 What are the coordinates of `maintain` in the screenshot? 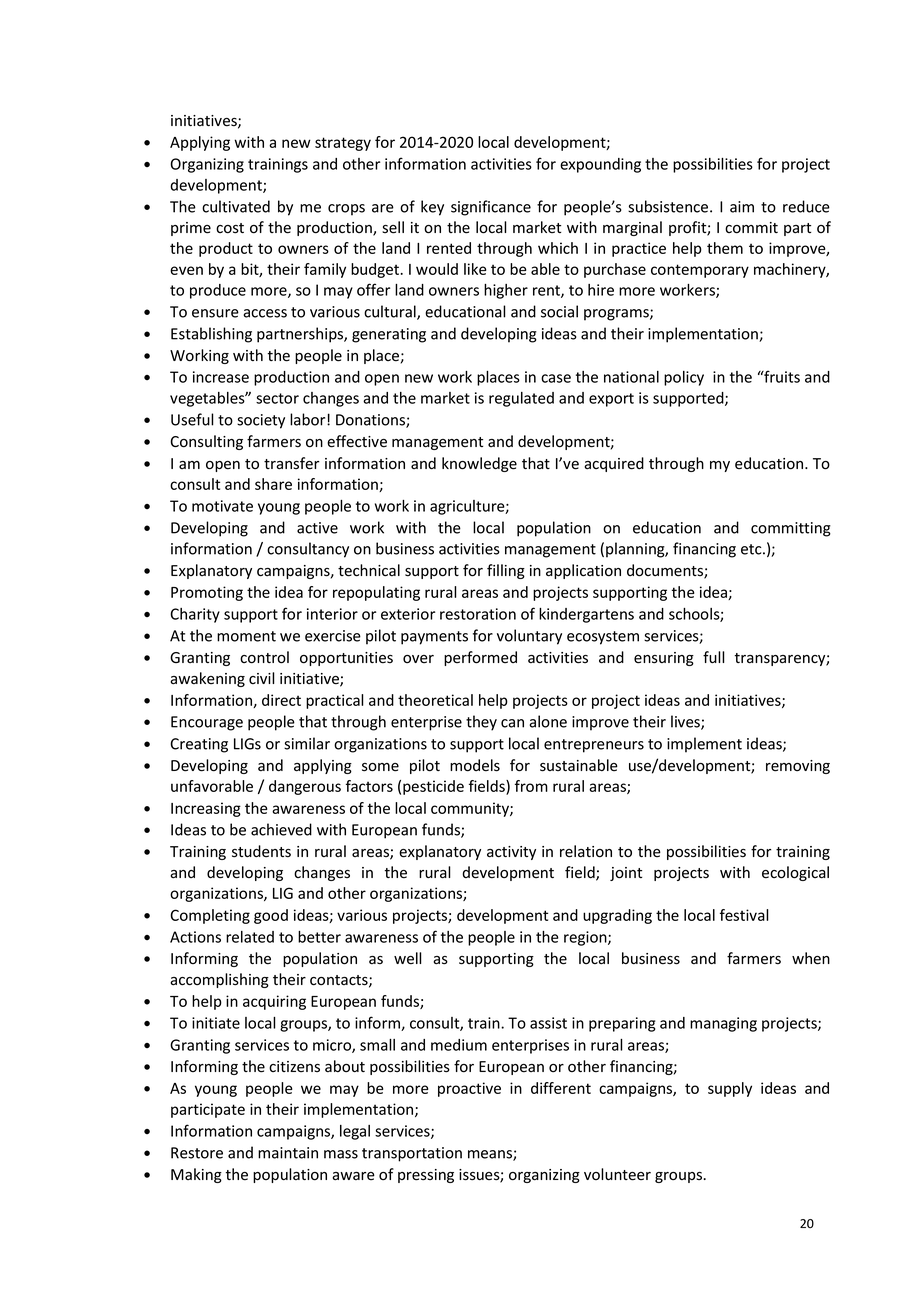 It's located at (288, 1153).
